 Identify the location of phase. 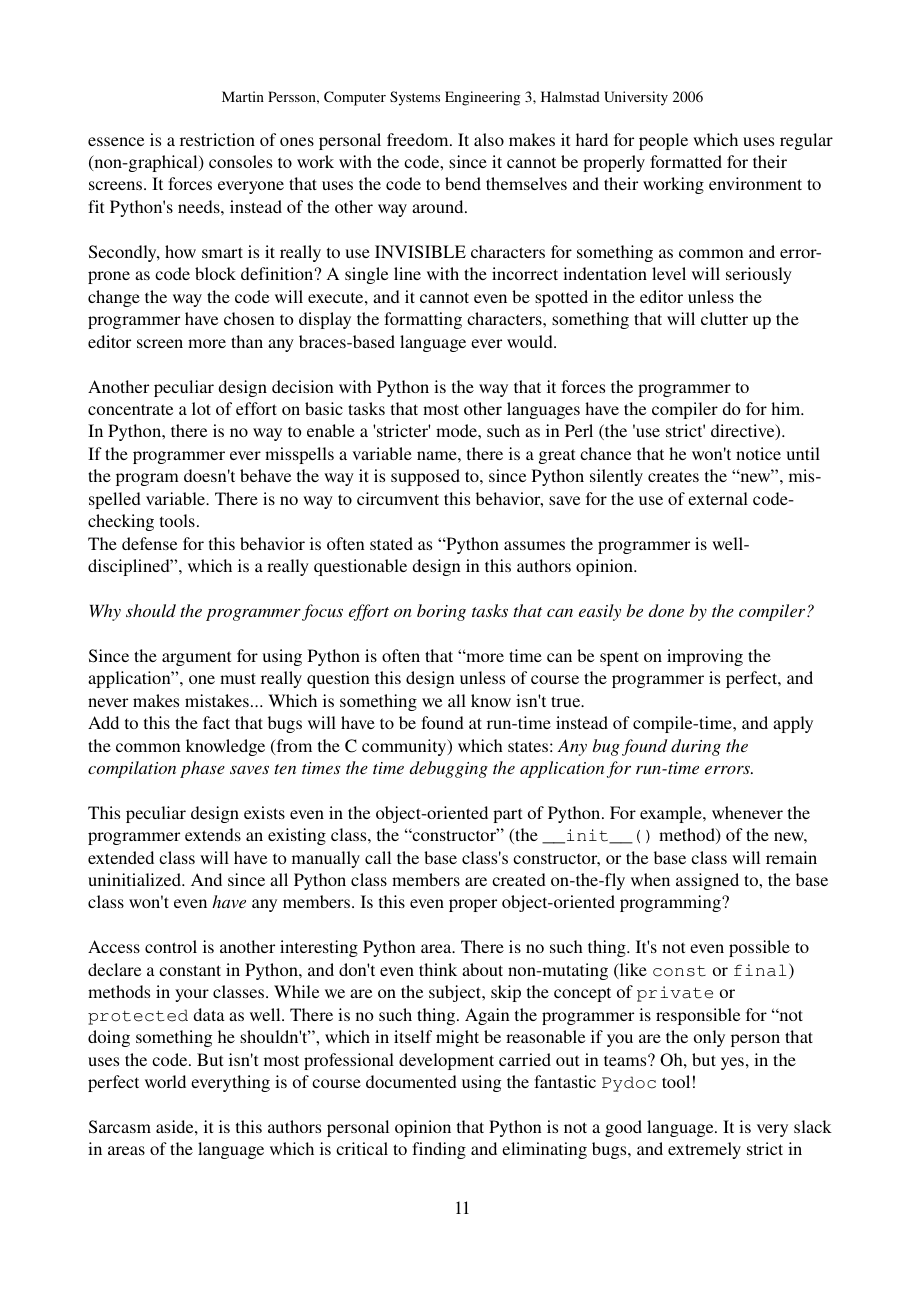
(202, 769).
